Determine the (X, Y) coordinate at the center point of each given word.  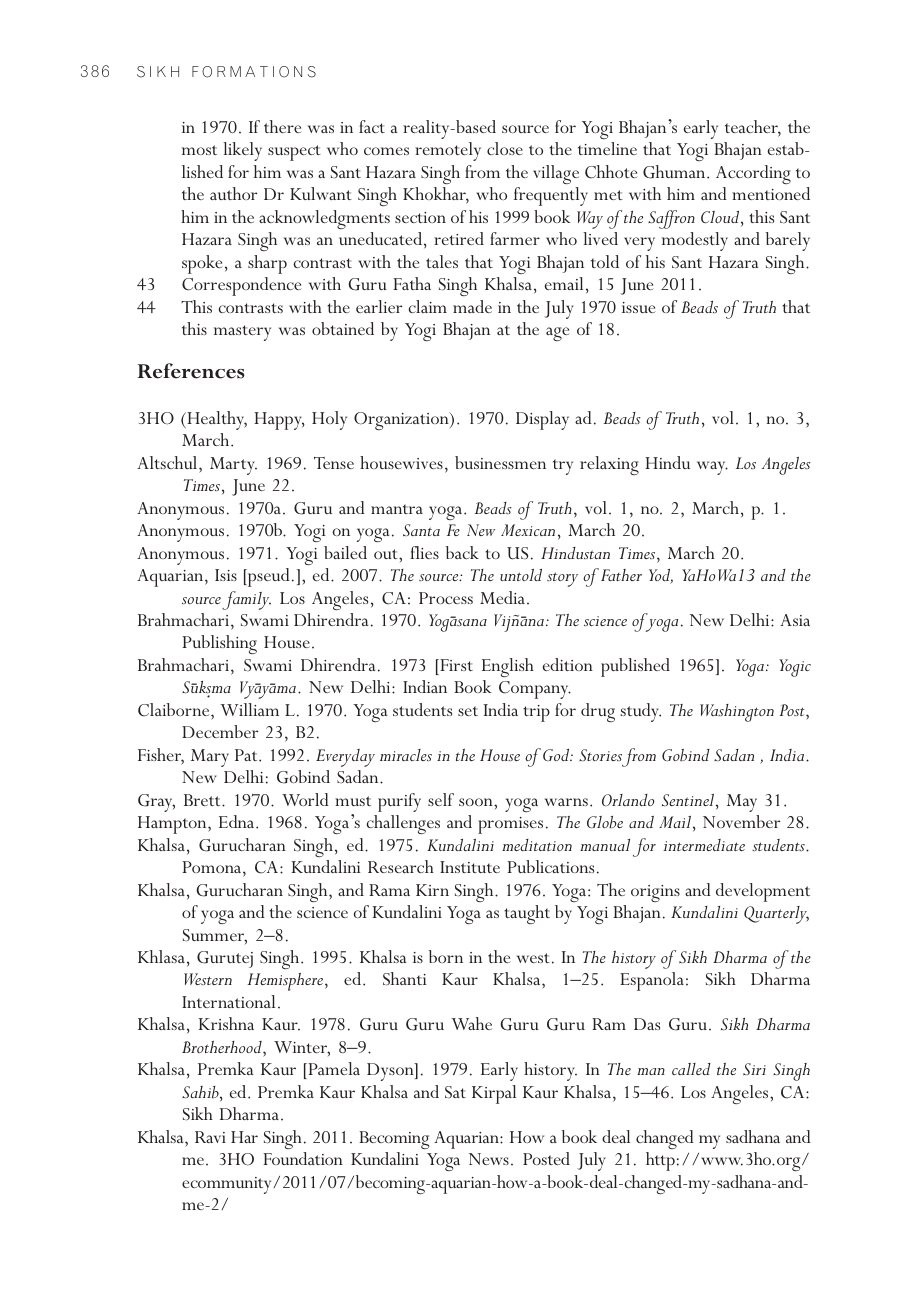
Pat (247, 755)
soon (477, 802)
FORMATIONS (254, 72)
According (753, 174)
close (505, 148)
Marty (233, 466)
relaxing (609, 465)
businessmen (500, 462)
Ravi (210, 1137)
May (742, 803)
